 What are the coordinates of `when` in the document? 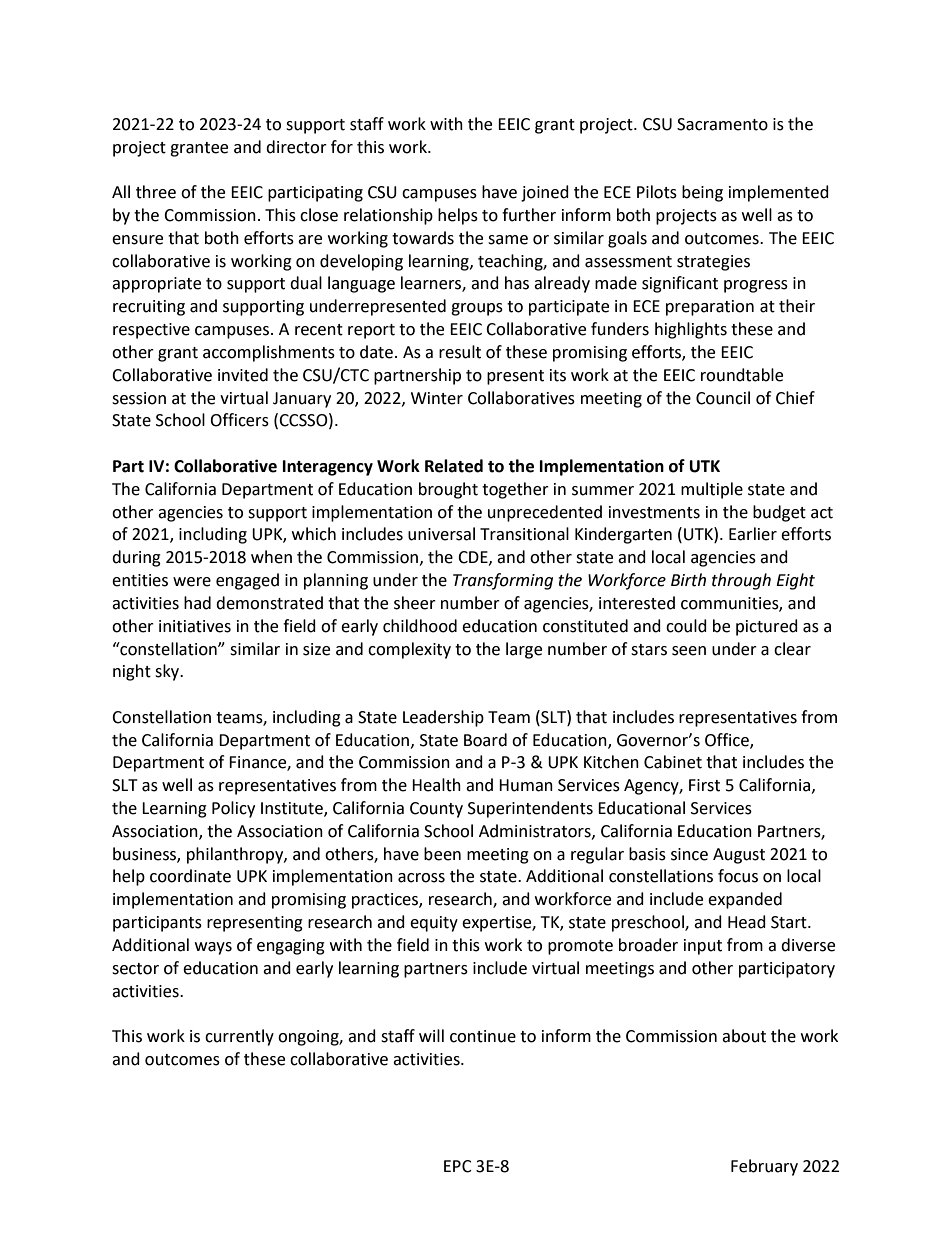 It's located at (271, 557).
